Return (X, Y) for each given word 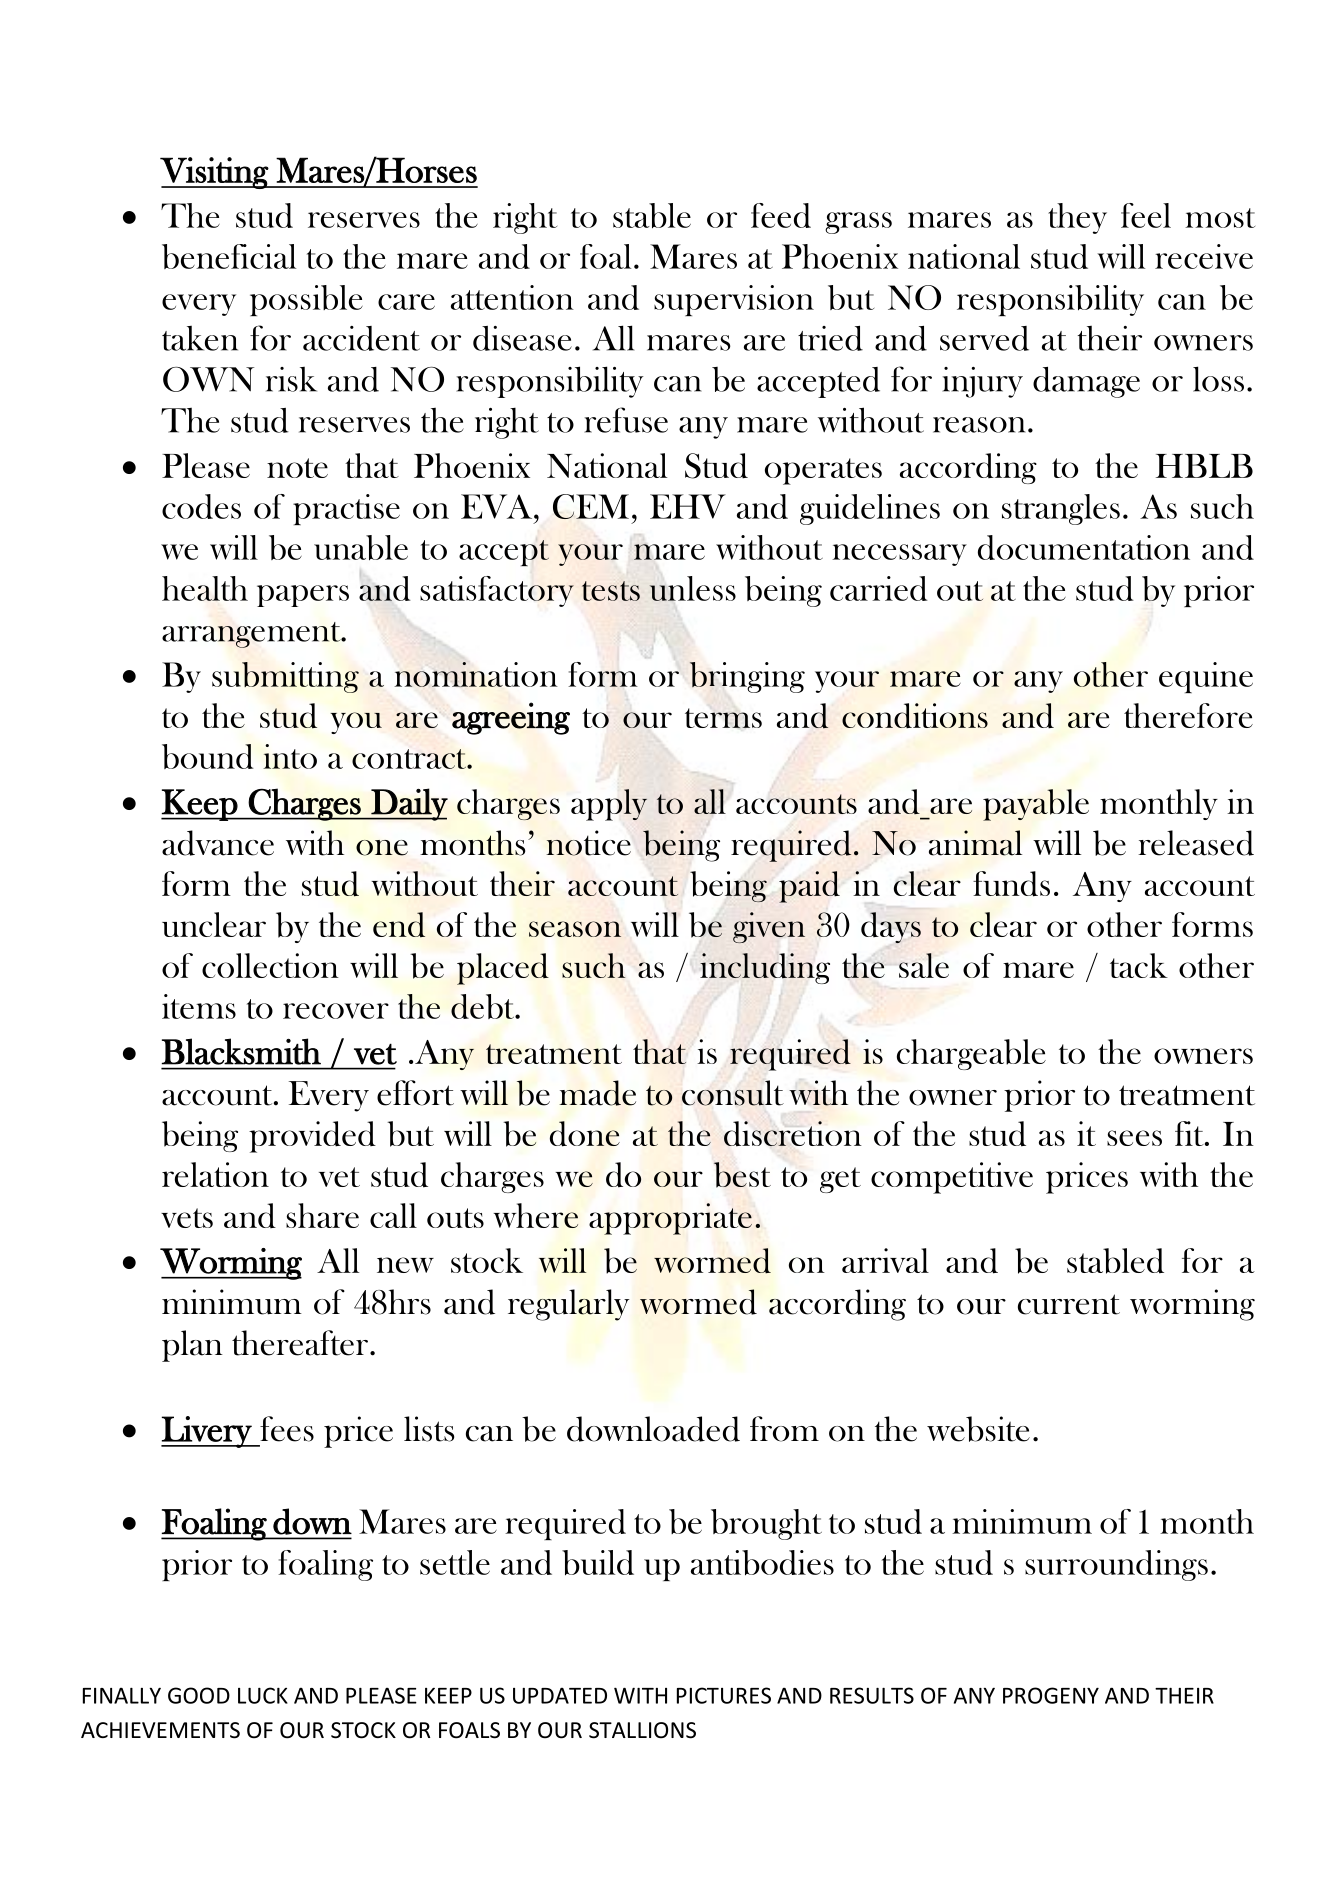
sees (1134, 1138)
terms (723, 718)
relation (215, 1174)
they (1077, 218)
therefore (1188, 715)
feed (781, 215)
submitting (285, 677)
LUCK (263, 1695)
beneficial (229, 256)
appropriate (670, 1219)
